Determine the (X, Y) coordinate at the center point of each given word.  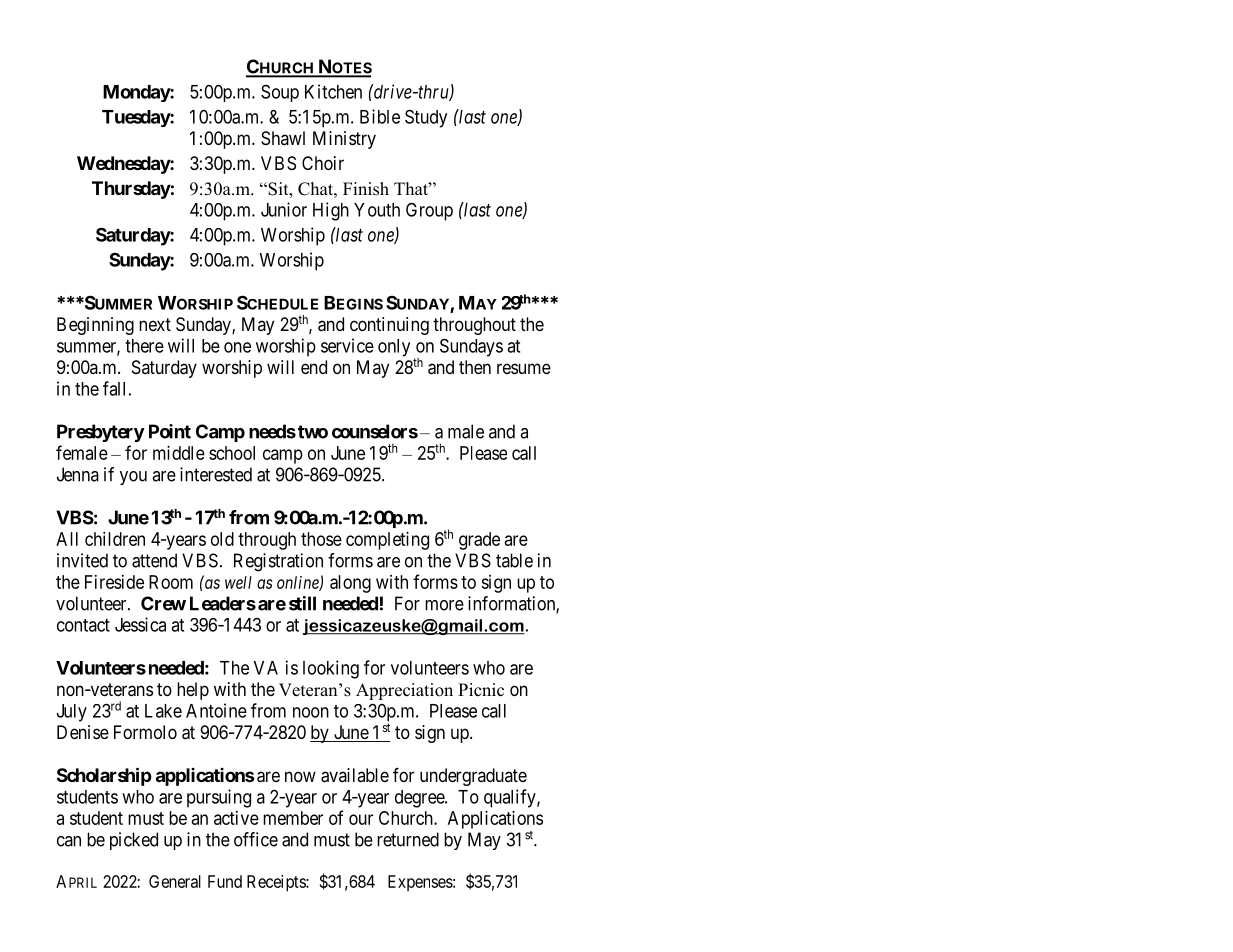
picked (134, 841)
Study (426, 118)
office (256, 839)
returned (408, 839)
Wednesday (124, 165)
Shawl (283, 138)
